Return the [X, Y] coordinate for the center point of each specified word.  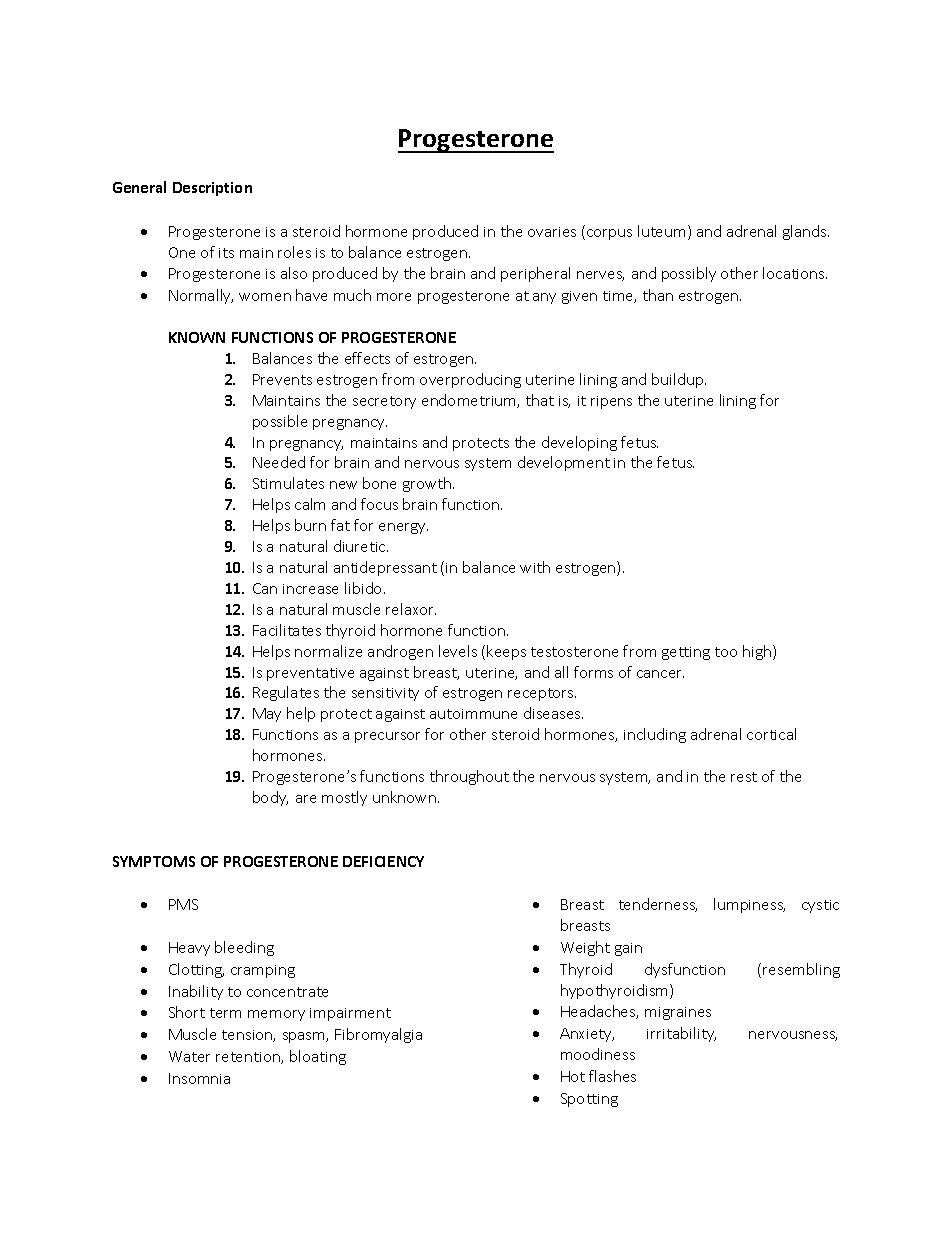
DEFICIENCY [383, 861]
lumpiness [749, 905]
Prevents [282, 379]
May [267, 715]
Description [212, 189]
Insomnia [199, 1078]
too [726, 652]
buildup [679, 380]
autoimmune [473, 714]
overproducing [470, 380]
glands [806, 232]
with [535, 567]
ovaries [552, 232]
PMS [183, 904]
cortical [771, 734]
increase [310, 589]
